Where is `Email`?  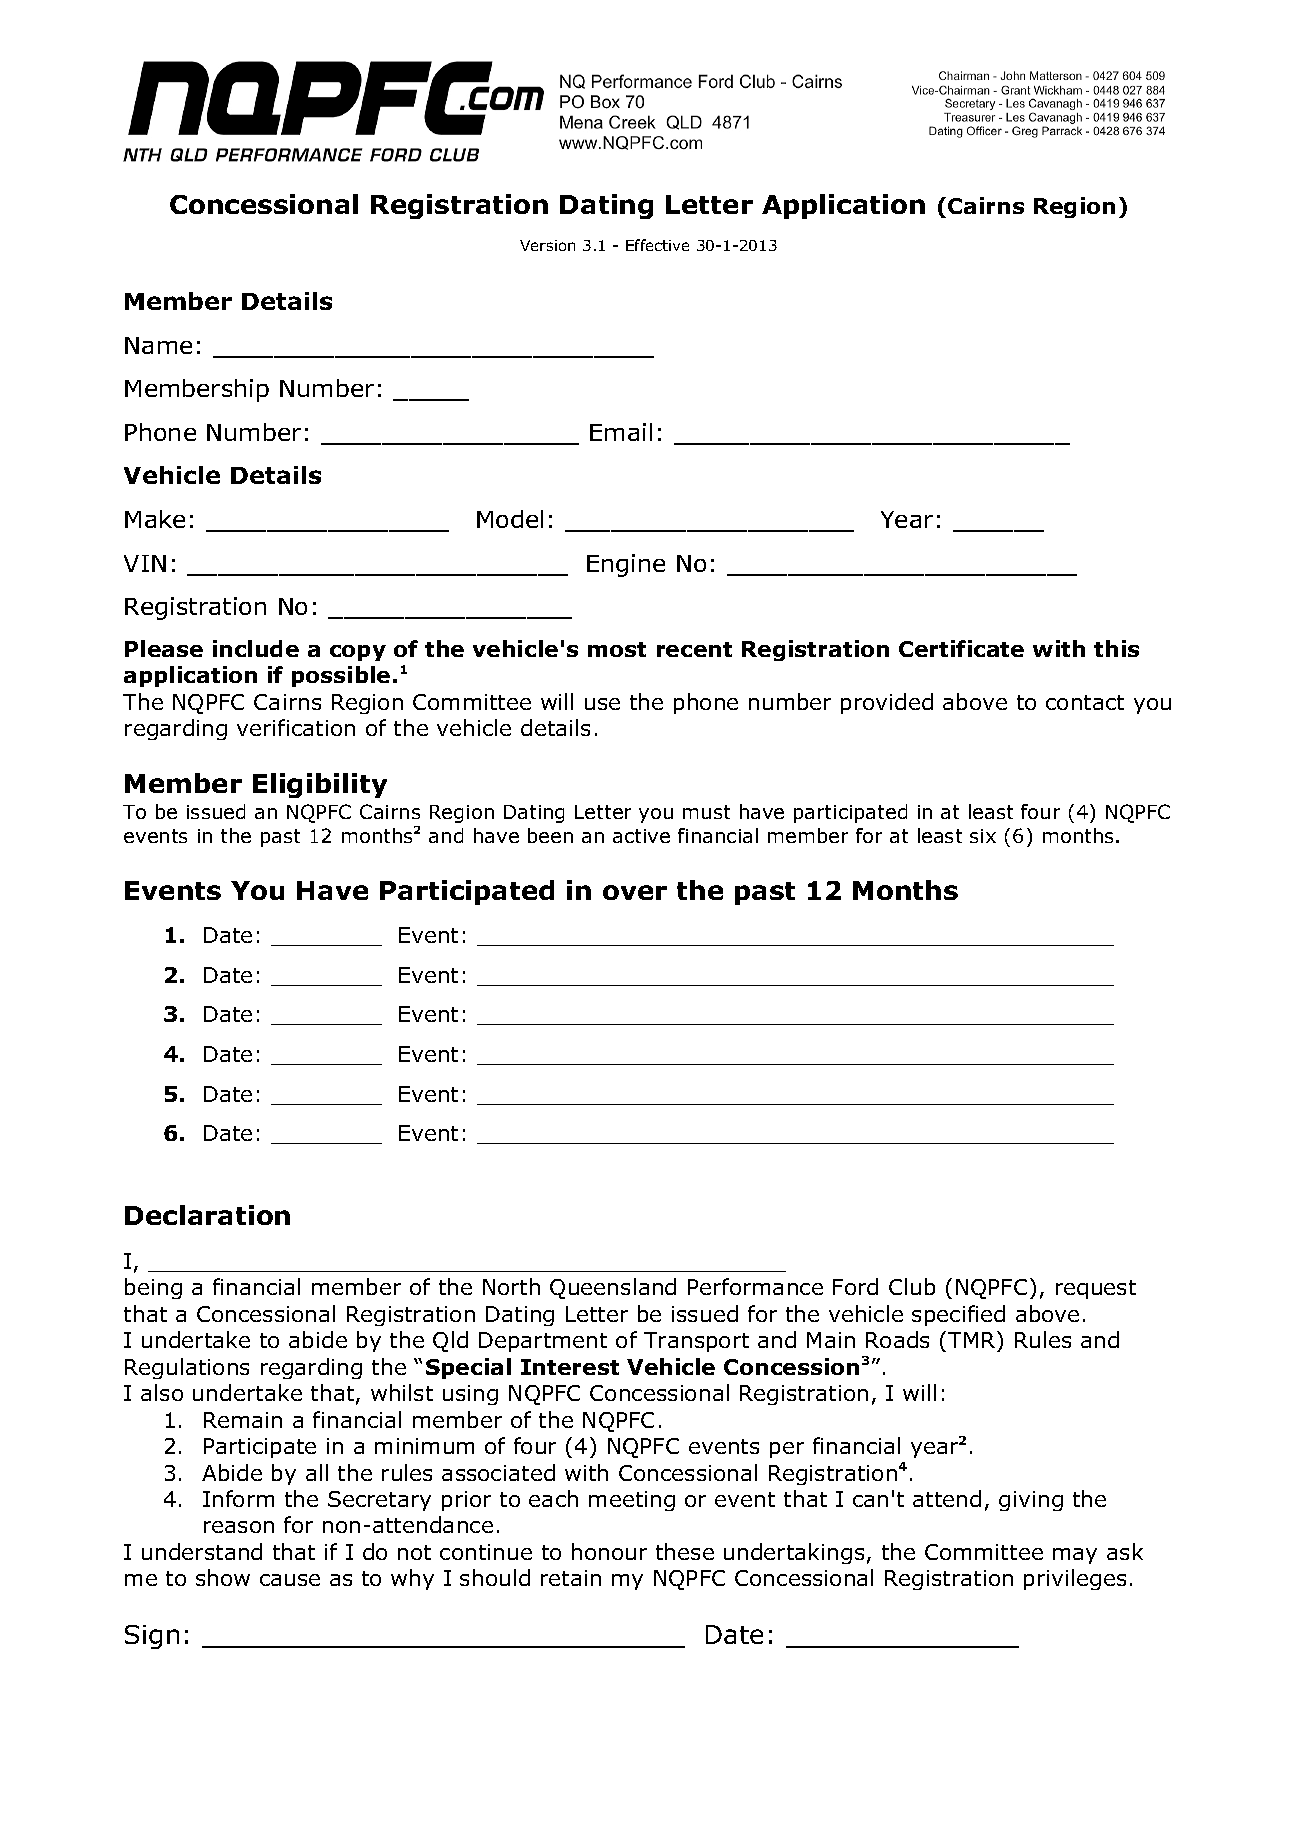 Email is located at coordinates (621, 432).
